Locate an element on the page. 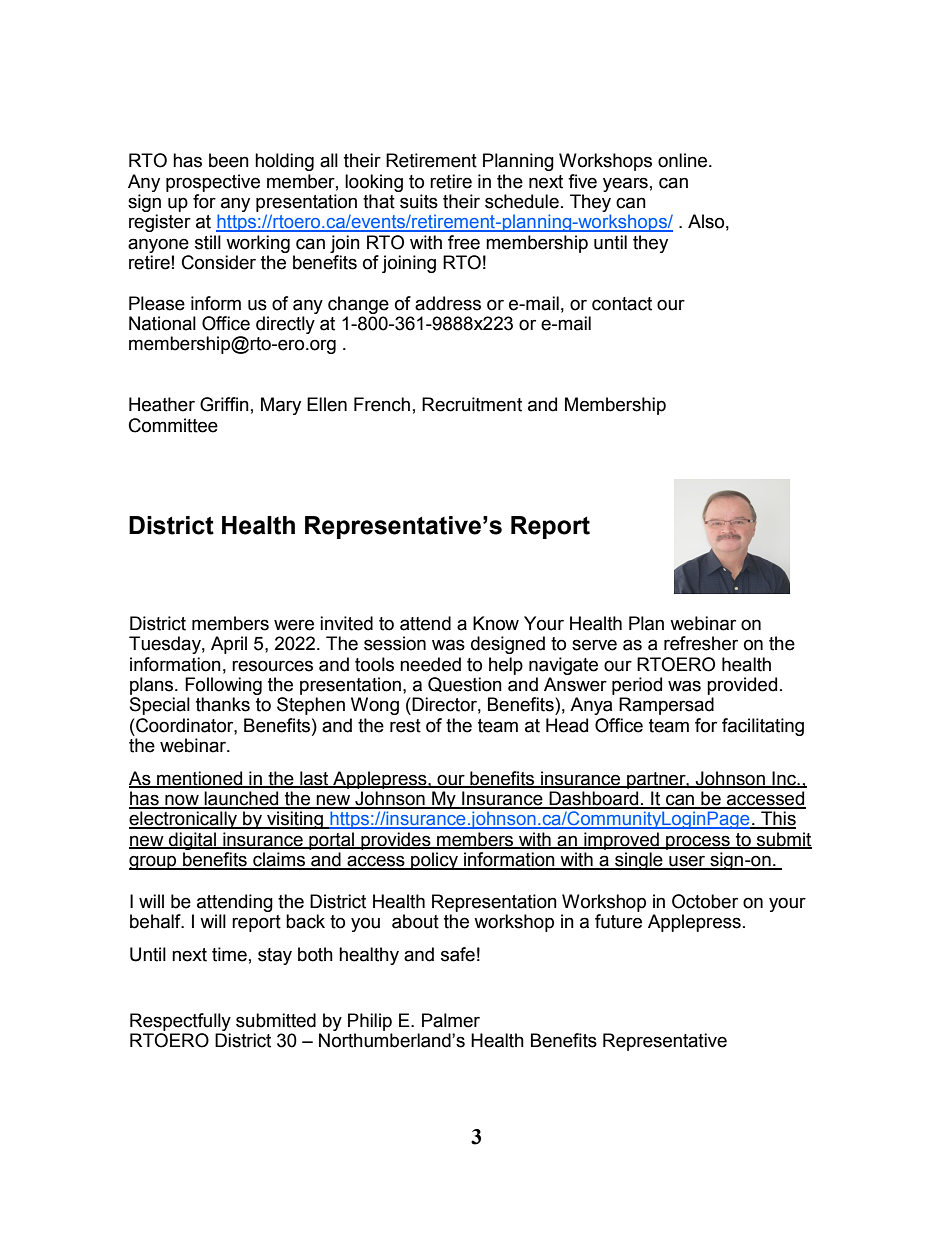 Image resolution: width=952 pixels, height=1233 pixels. Recruitment is located at coordinates (472, 404).
